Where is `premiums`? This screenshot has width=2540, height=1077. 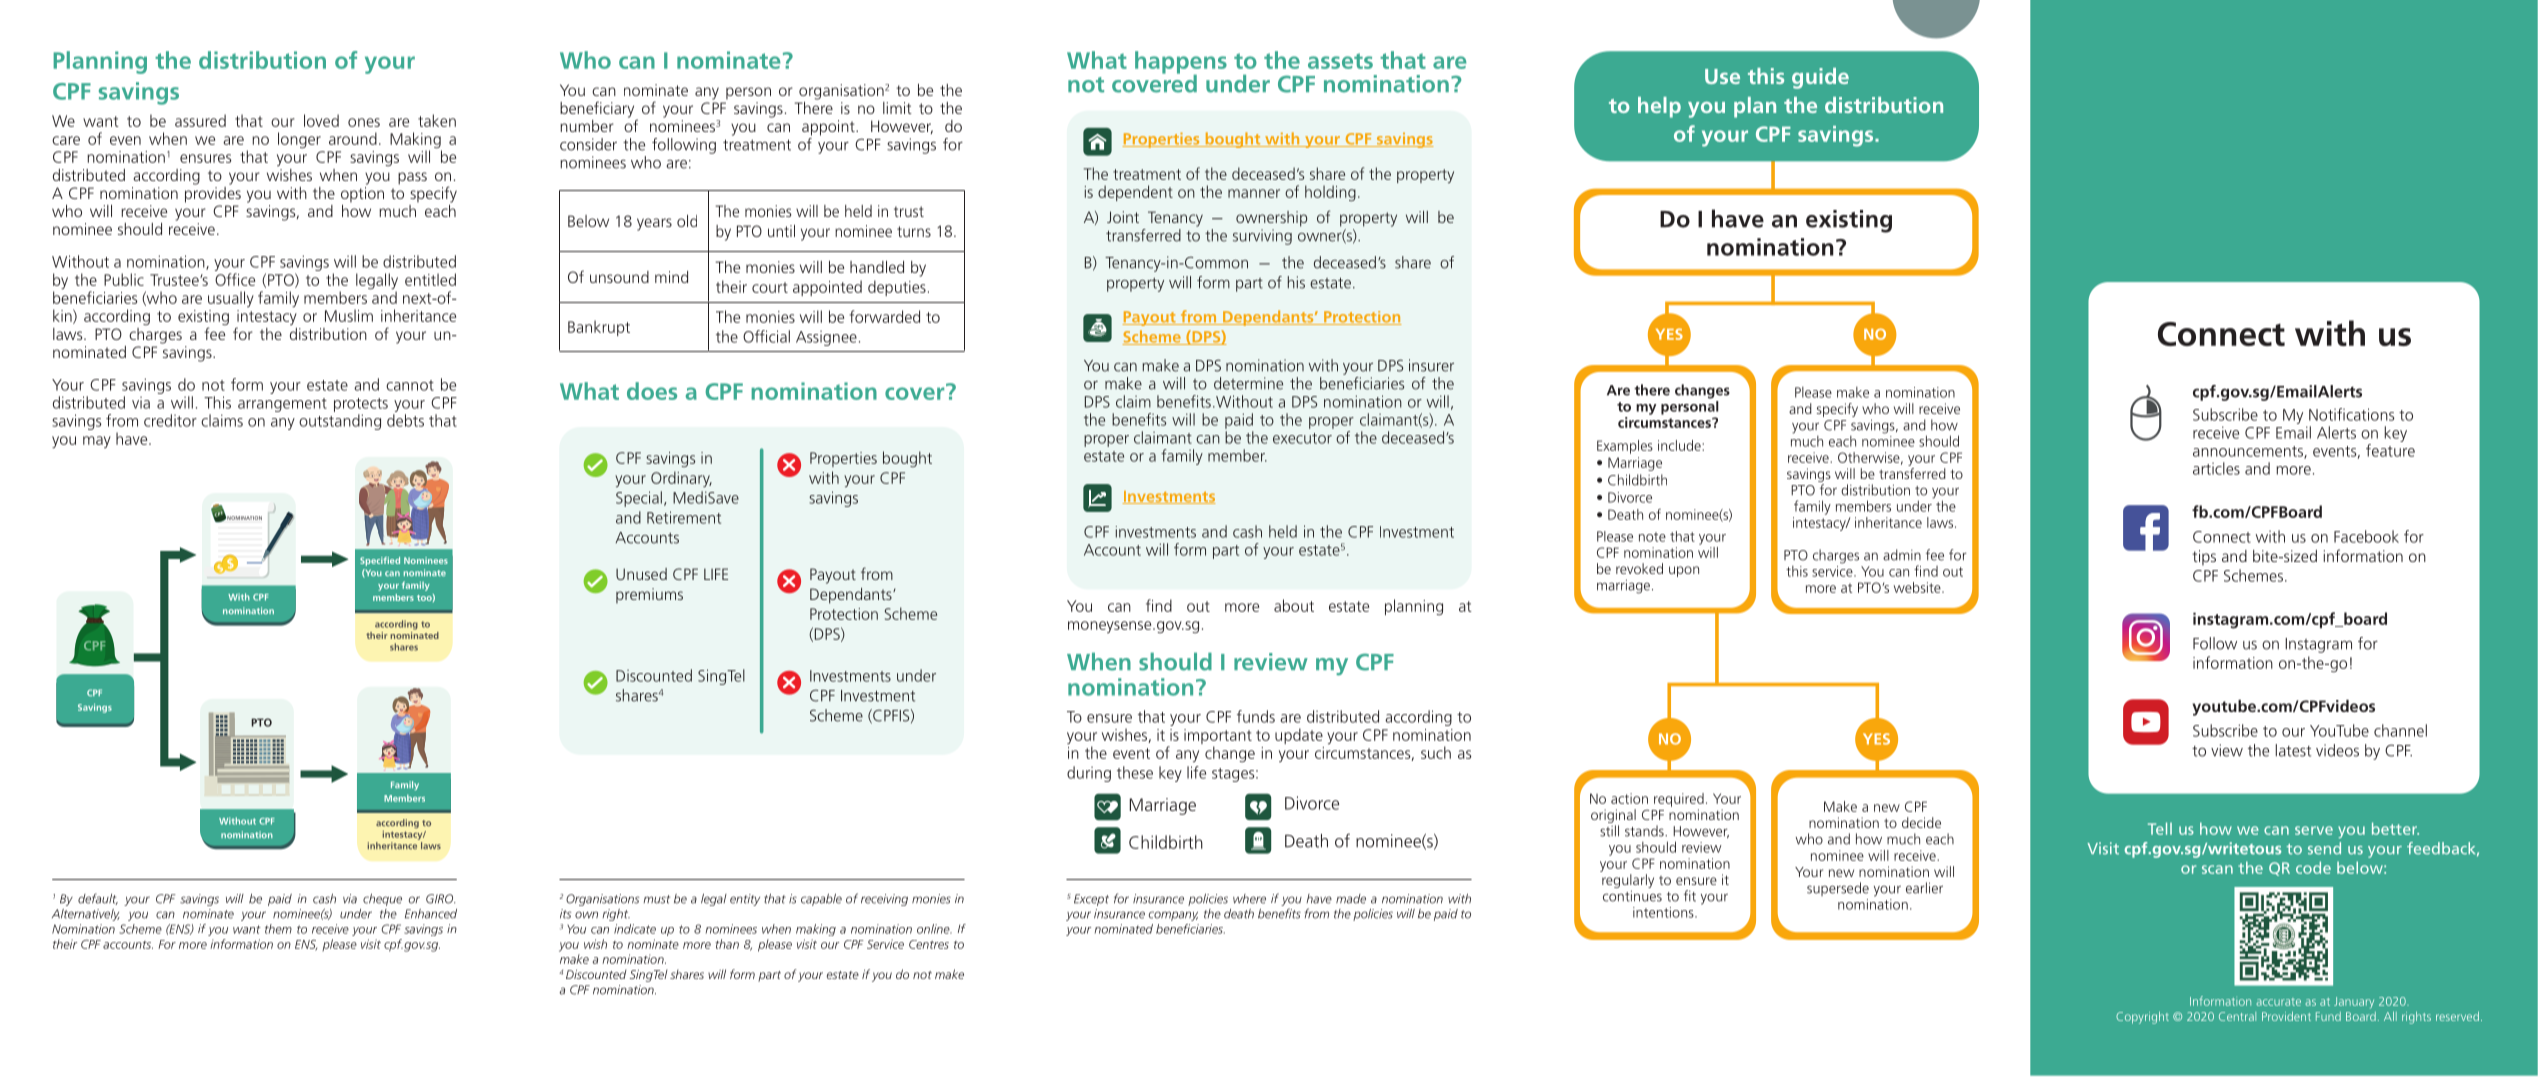
premiums is located at coordinates (649, 596).
